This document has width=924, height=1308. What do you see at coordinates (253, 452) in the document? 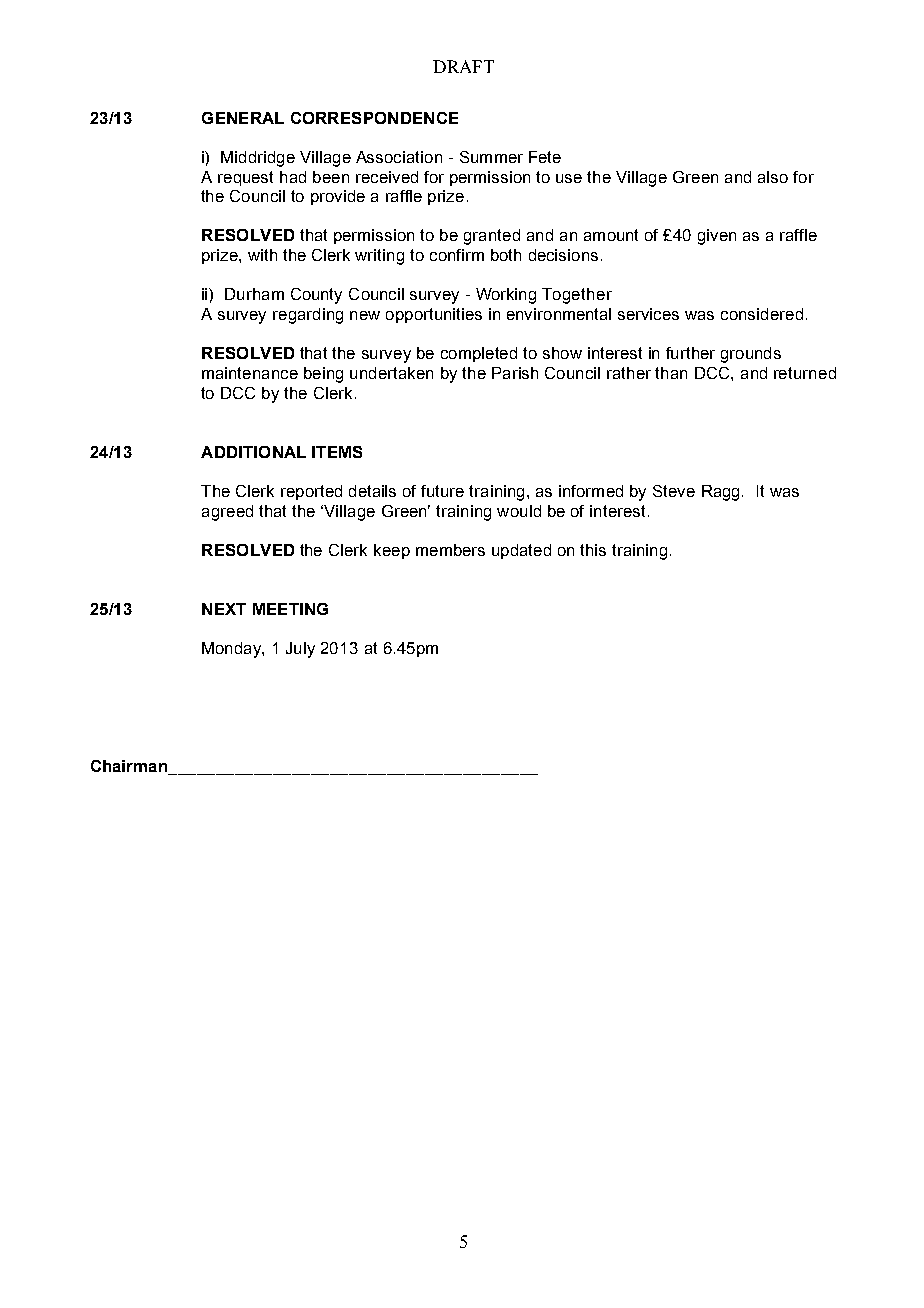
I see `ADDITIONAL` at bounding box center [253, 452].
